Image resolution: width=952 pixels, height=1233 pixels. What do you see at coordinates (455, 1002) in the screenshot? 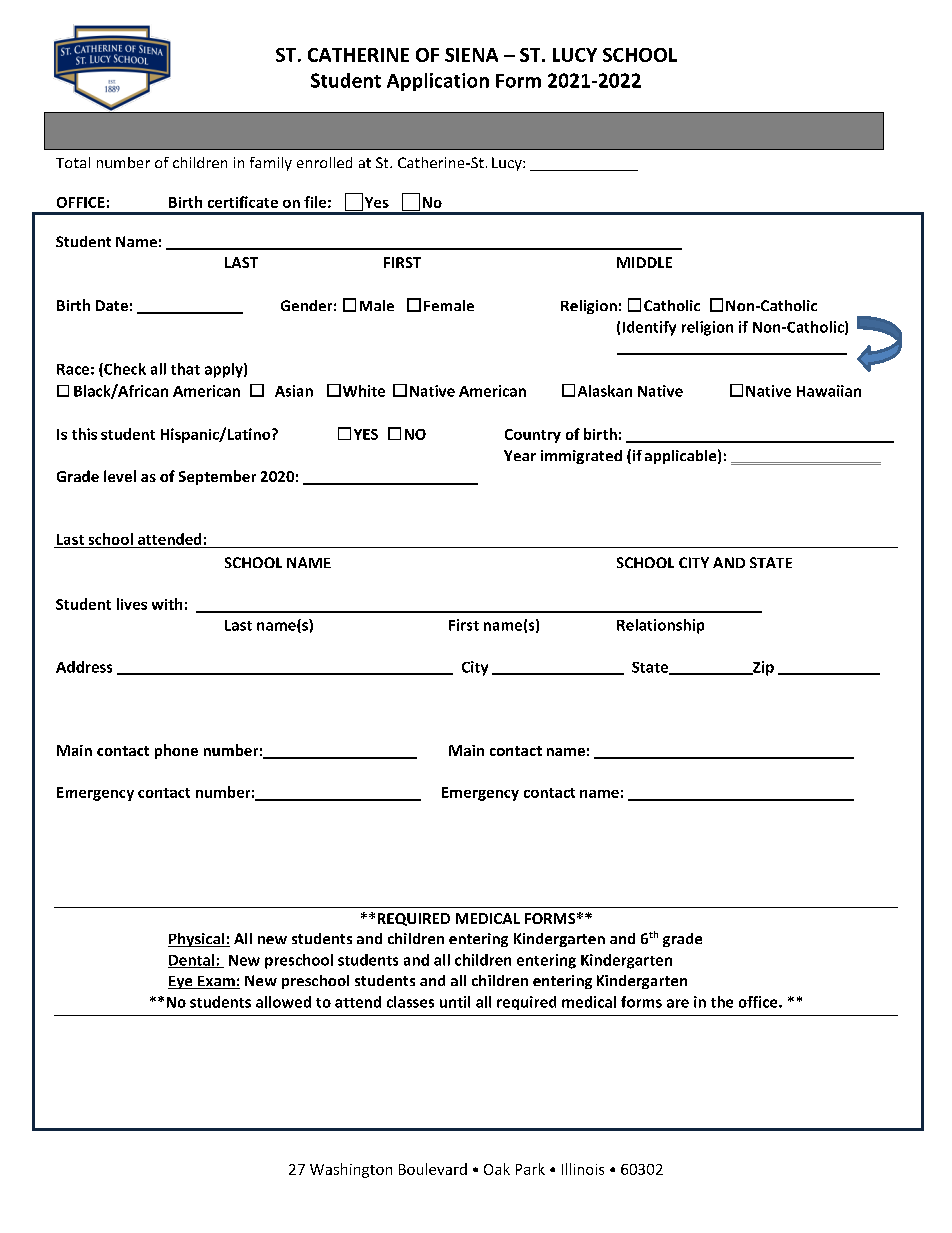
I see `until` at bounding box center [455, 1002].
